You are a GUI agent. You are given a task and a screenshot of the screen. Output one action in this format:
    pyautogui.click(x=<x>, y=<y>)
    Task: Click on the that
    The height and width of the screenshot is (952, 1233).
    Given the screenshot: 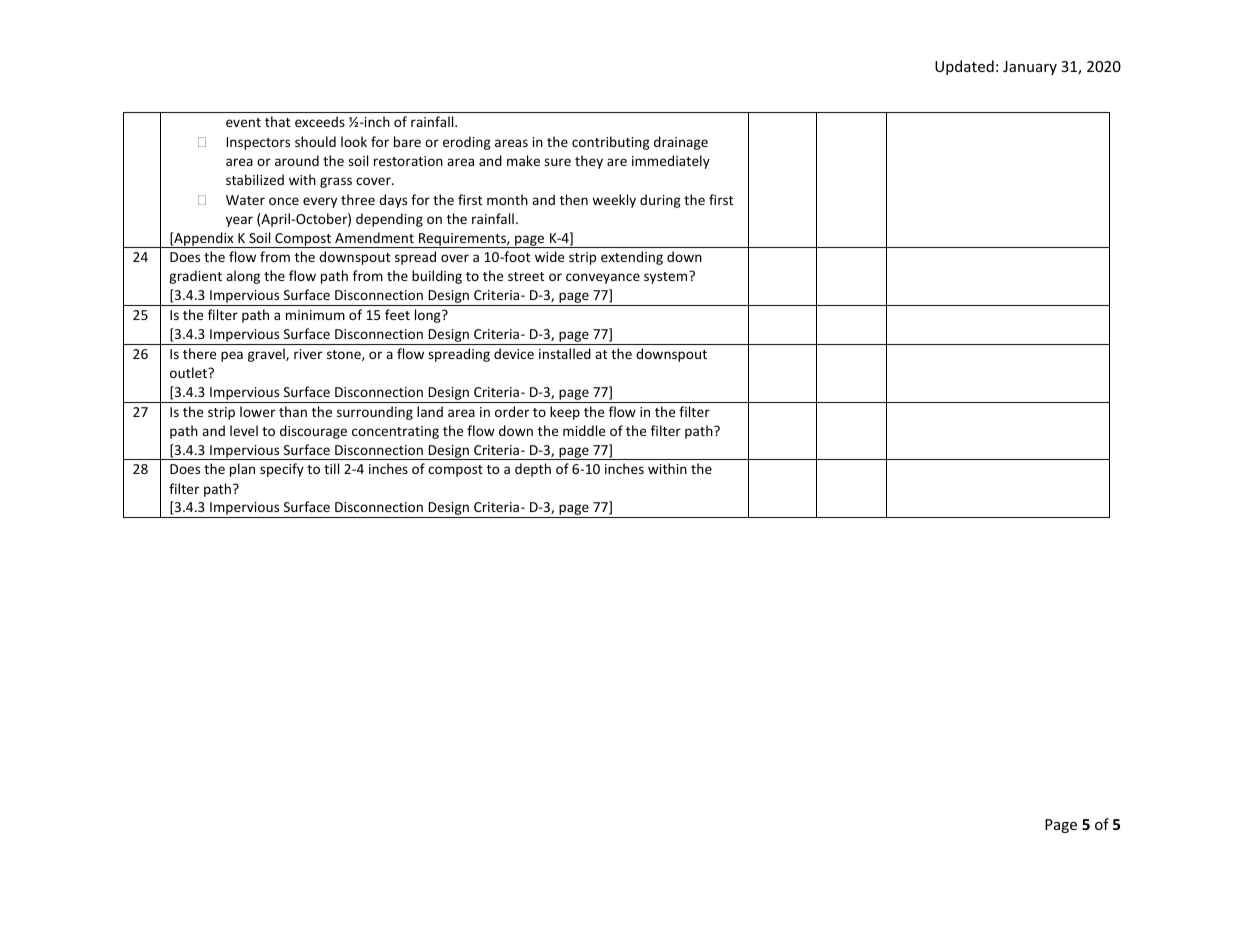 What is the action you would take?
    pyautogui.click(x=277, y=121)
